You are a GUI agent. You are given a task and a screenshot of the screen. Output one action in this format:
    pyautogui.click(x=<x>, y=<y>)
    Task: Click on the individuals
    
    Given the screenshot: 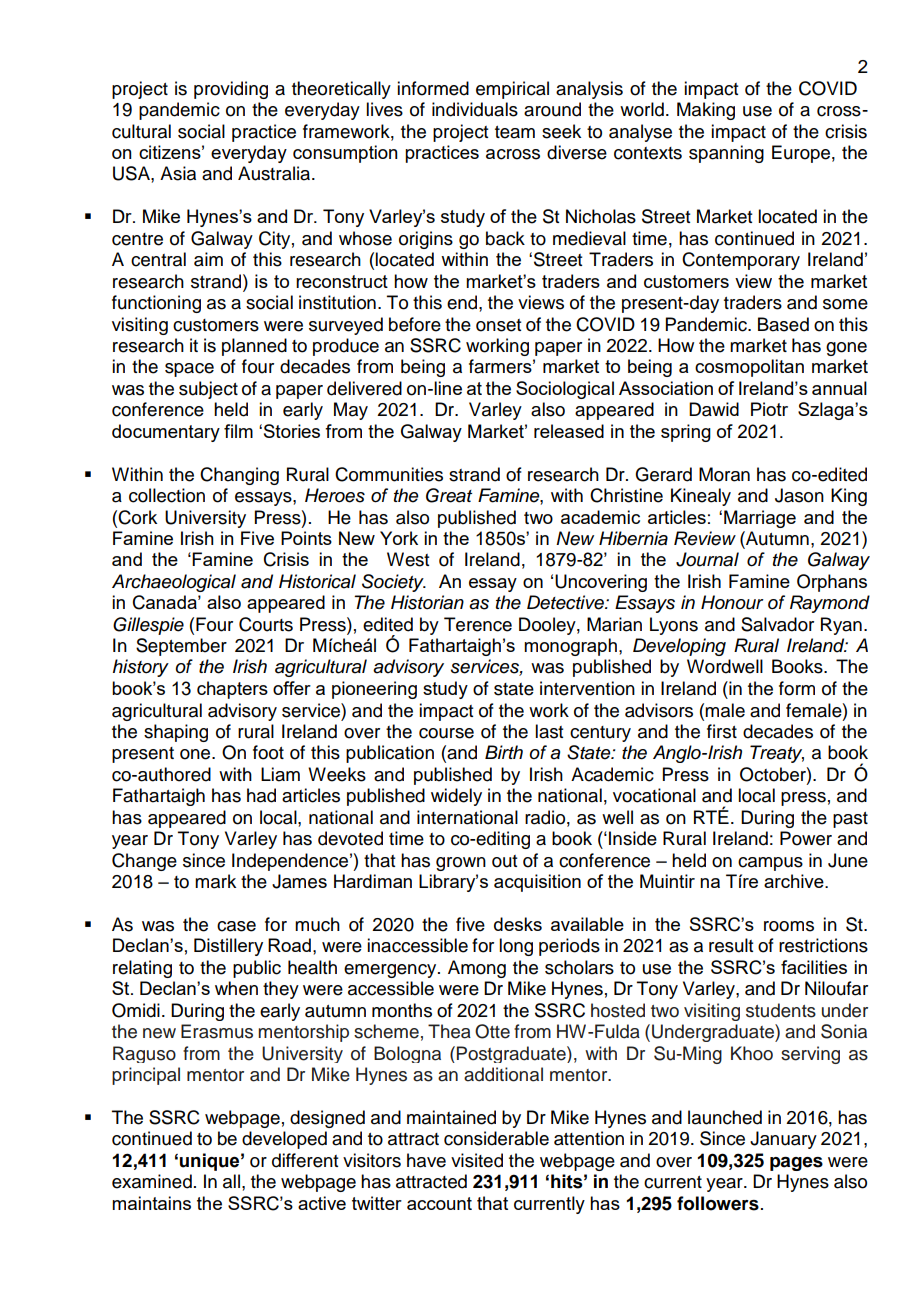 What is the action you would take?
    pyautogui.click(x=475, y=109)
